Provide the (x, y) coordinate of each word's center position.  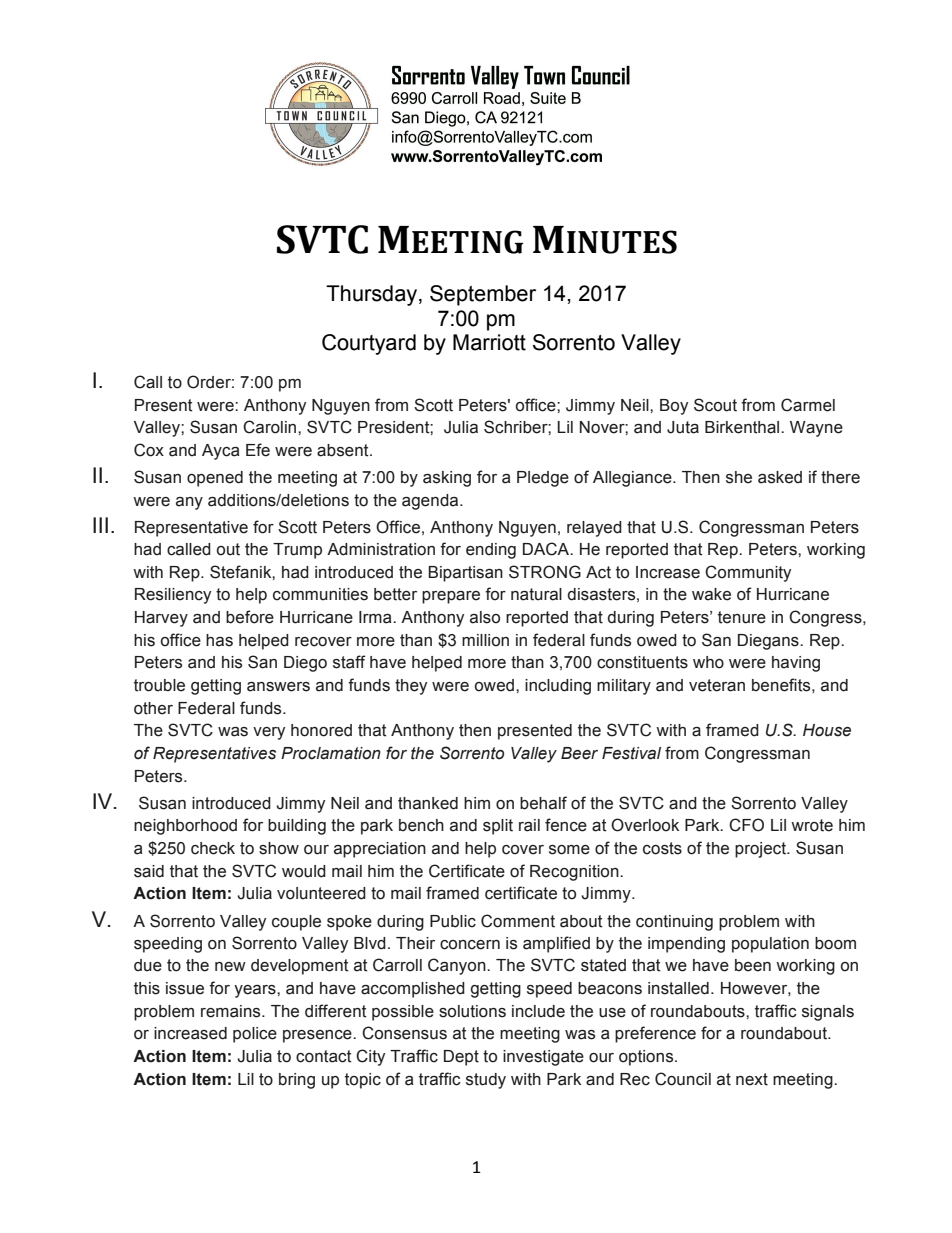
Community (748, 573)
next (752, 1079)
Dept (461, 1058)
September (483, 295)
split (498, 827)
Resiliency (173, 596)
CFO (746, 825)
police (255, 1035)
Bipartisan (465, 574)
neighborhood (185, 827)
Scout (715, 405)
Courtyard (369, 344)
